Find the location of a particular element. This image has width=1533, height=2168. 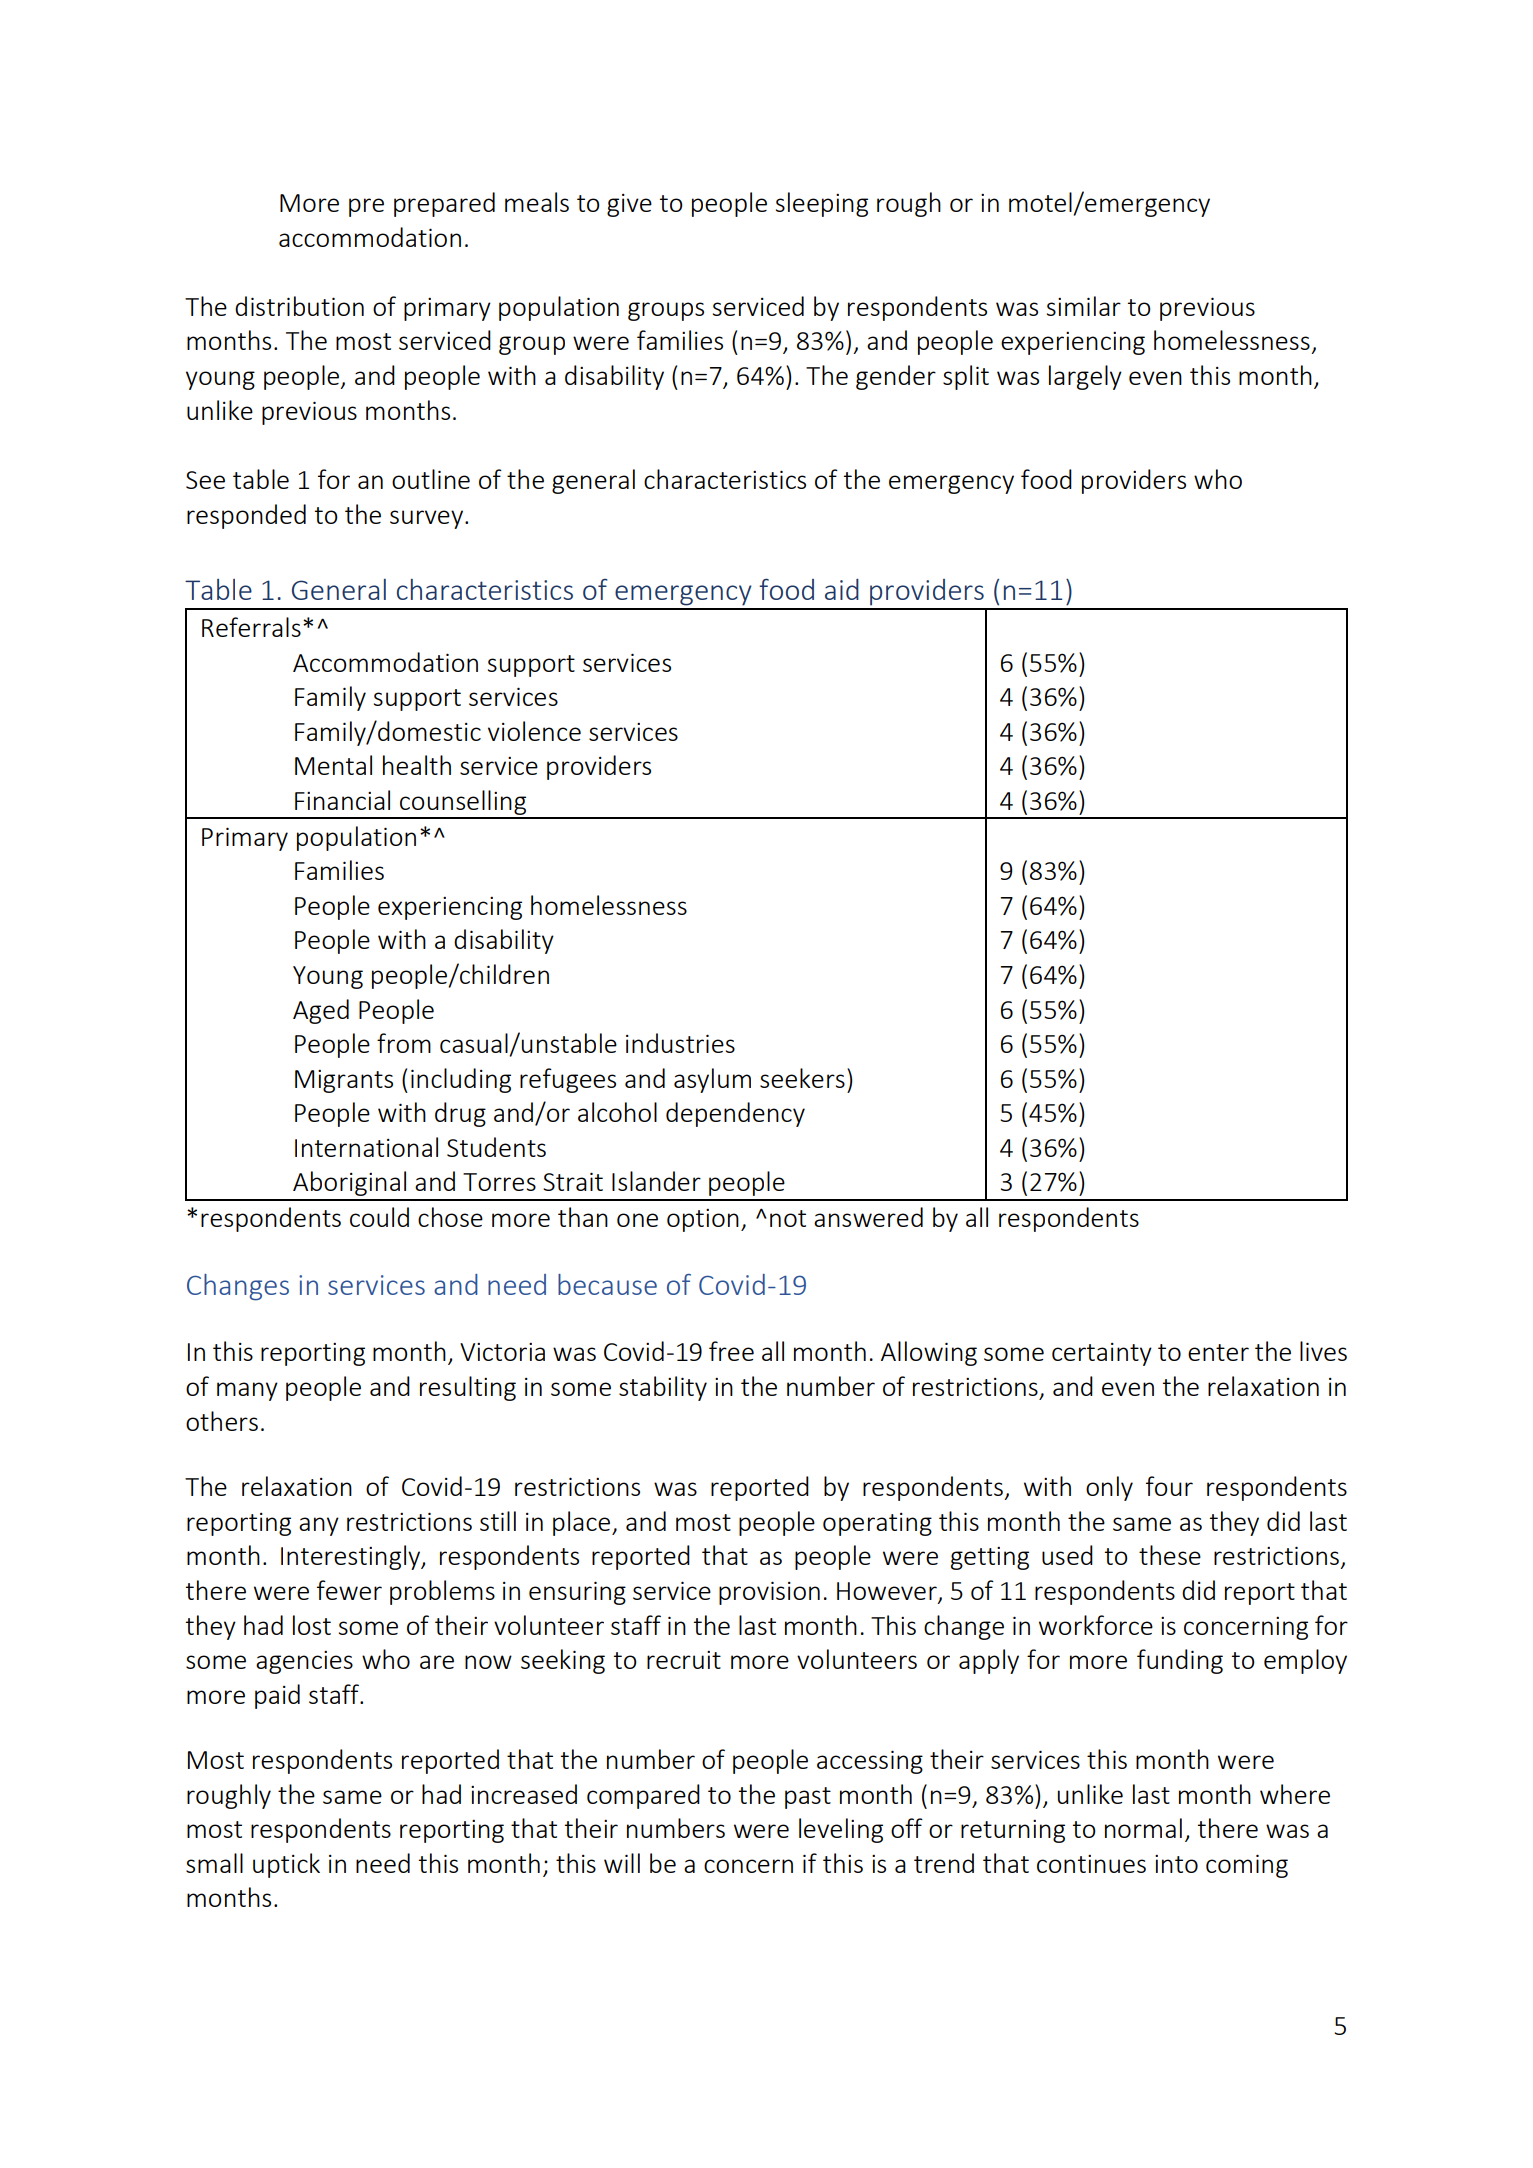

violence is located at coordinates (534, 731).
